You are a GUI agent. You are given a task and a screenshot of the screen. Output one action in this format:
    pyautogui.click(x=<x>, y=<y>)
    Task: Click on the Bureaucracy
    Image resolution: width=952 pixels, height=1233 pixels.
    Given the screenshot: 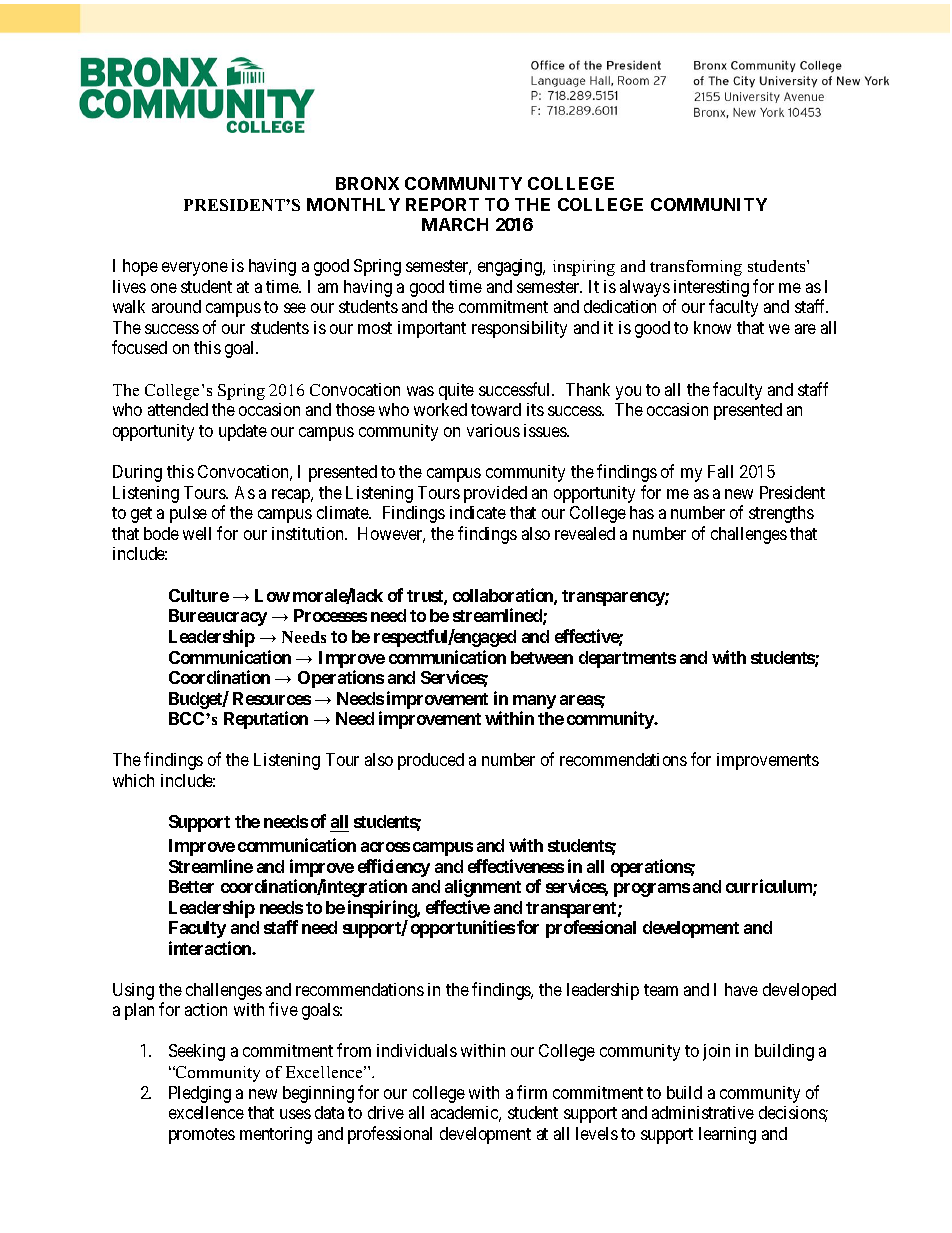 What is the action you would take?
    pyautogui.click(x=218, y=617)
